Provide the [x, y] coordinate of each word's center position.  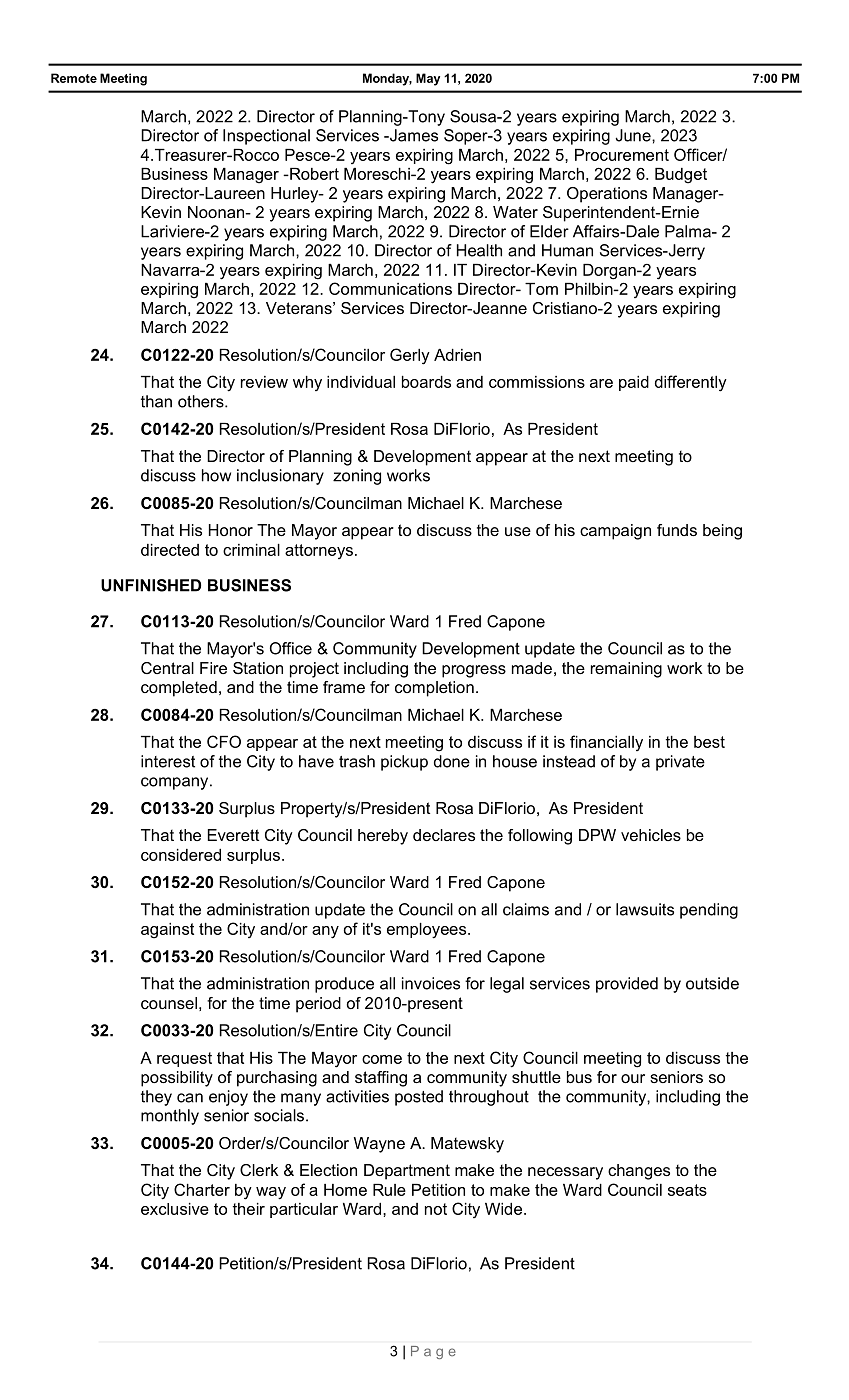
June [634, 135]
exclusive [175, 1209]
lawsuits [645, 909]
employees [428, 931]
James [413, 135]
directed [170, 550]
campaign [615, 532]
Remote [74, 78]
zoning [357, 477]
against [167, 931]
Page [433, 1352]
